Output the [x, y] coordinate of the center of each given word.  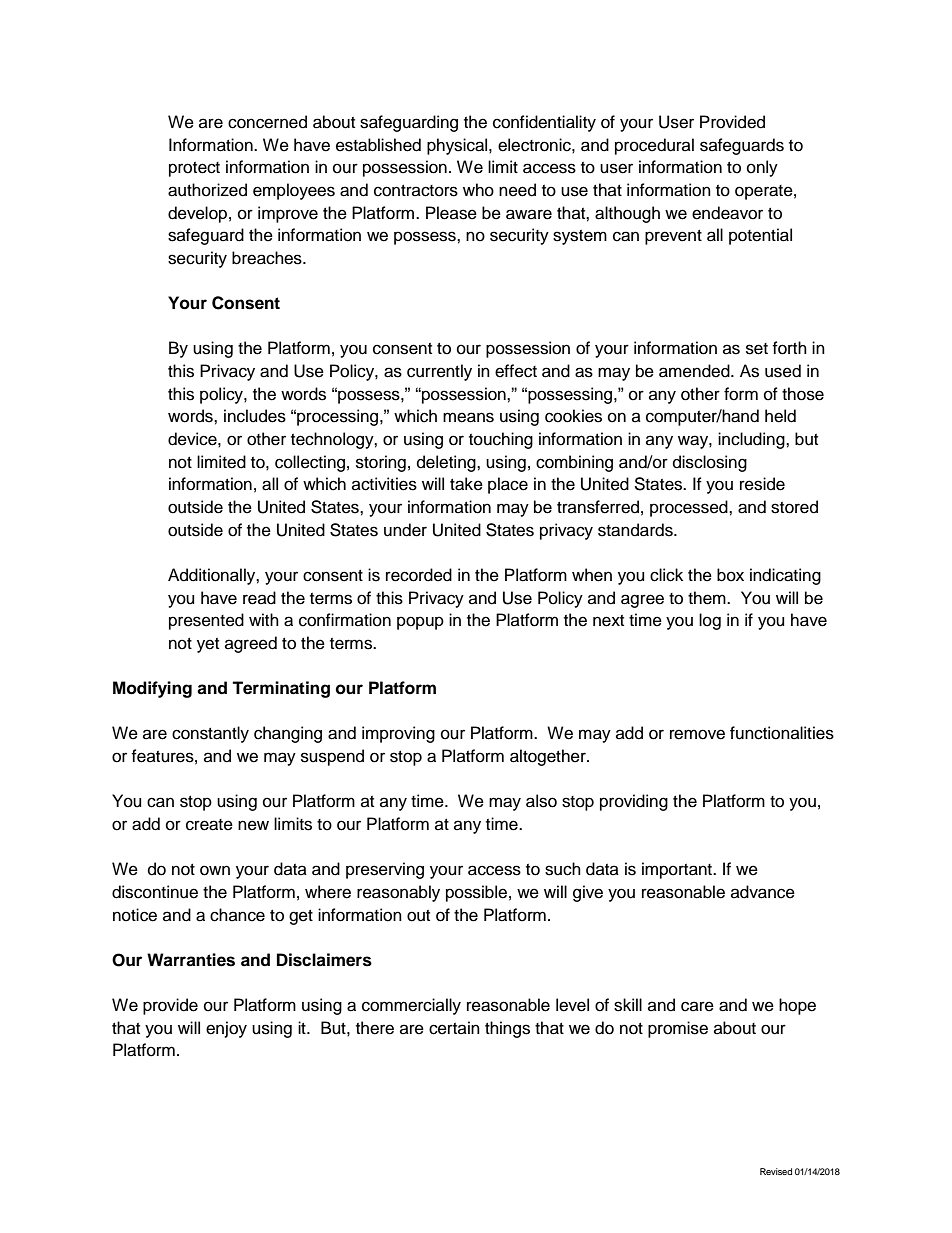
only [762, 168]
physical [458, 146]
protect [194, 169]
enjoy [226, 1029]
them [708, 598]
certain [454, 1028]
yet [208, 645]
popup [420, 623]
